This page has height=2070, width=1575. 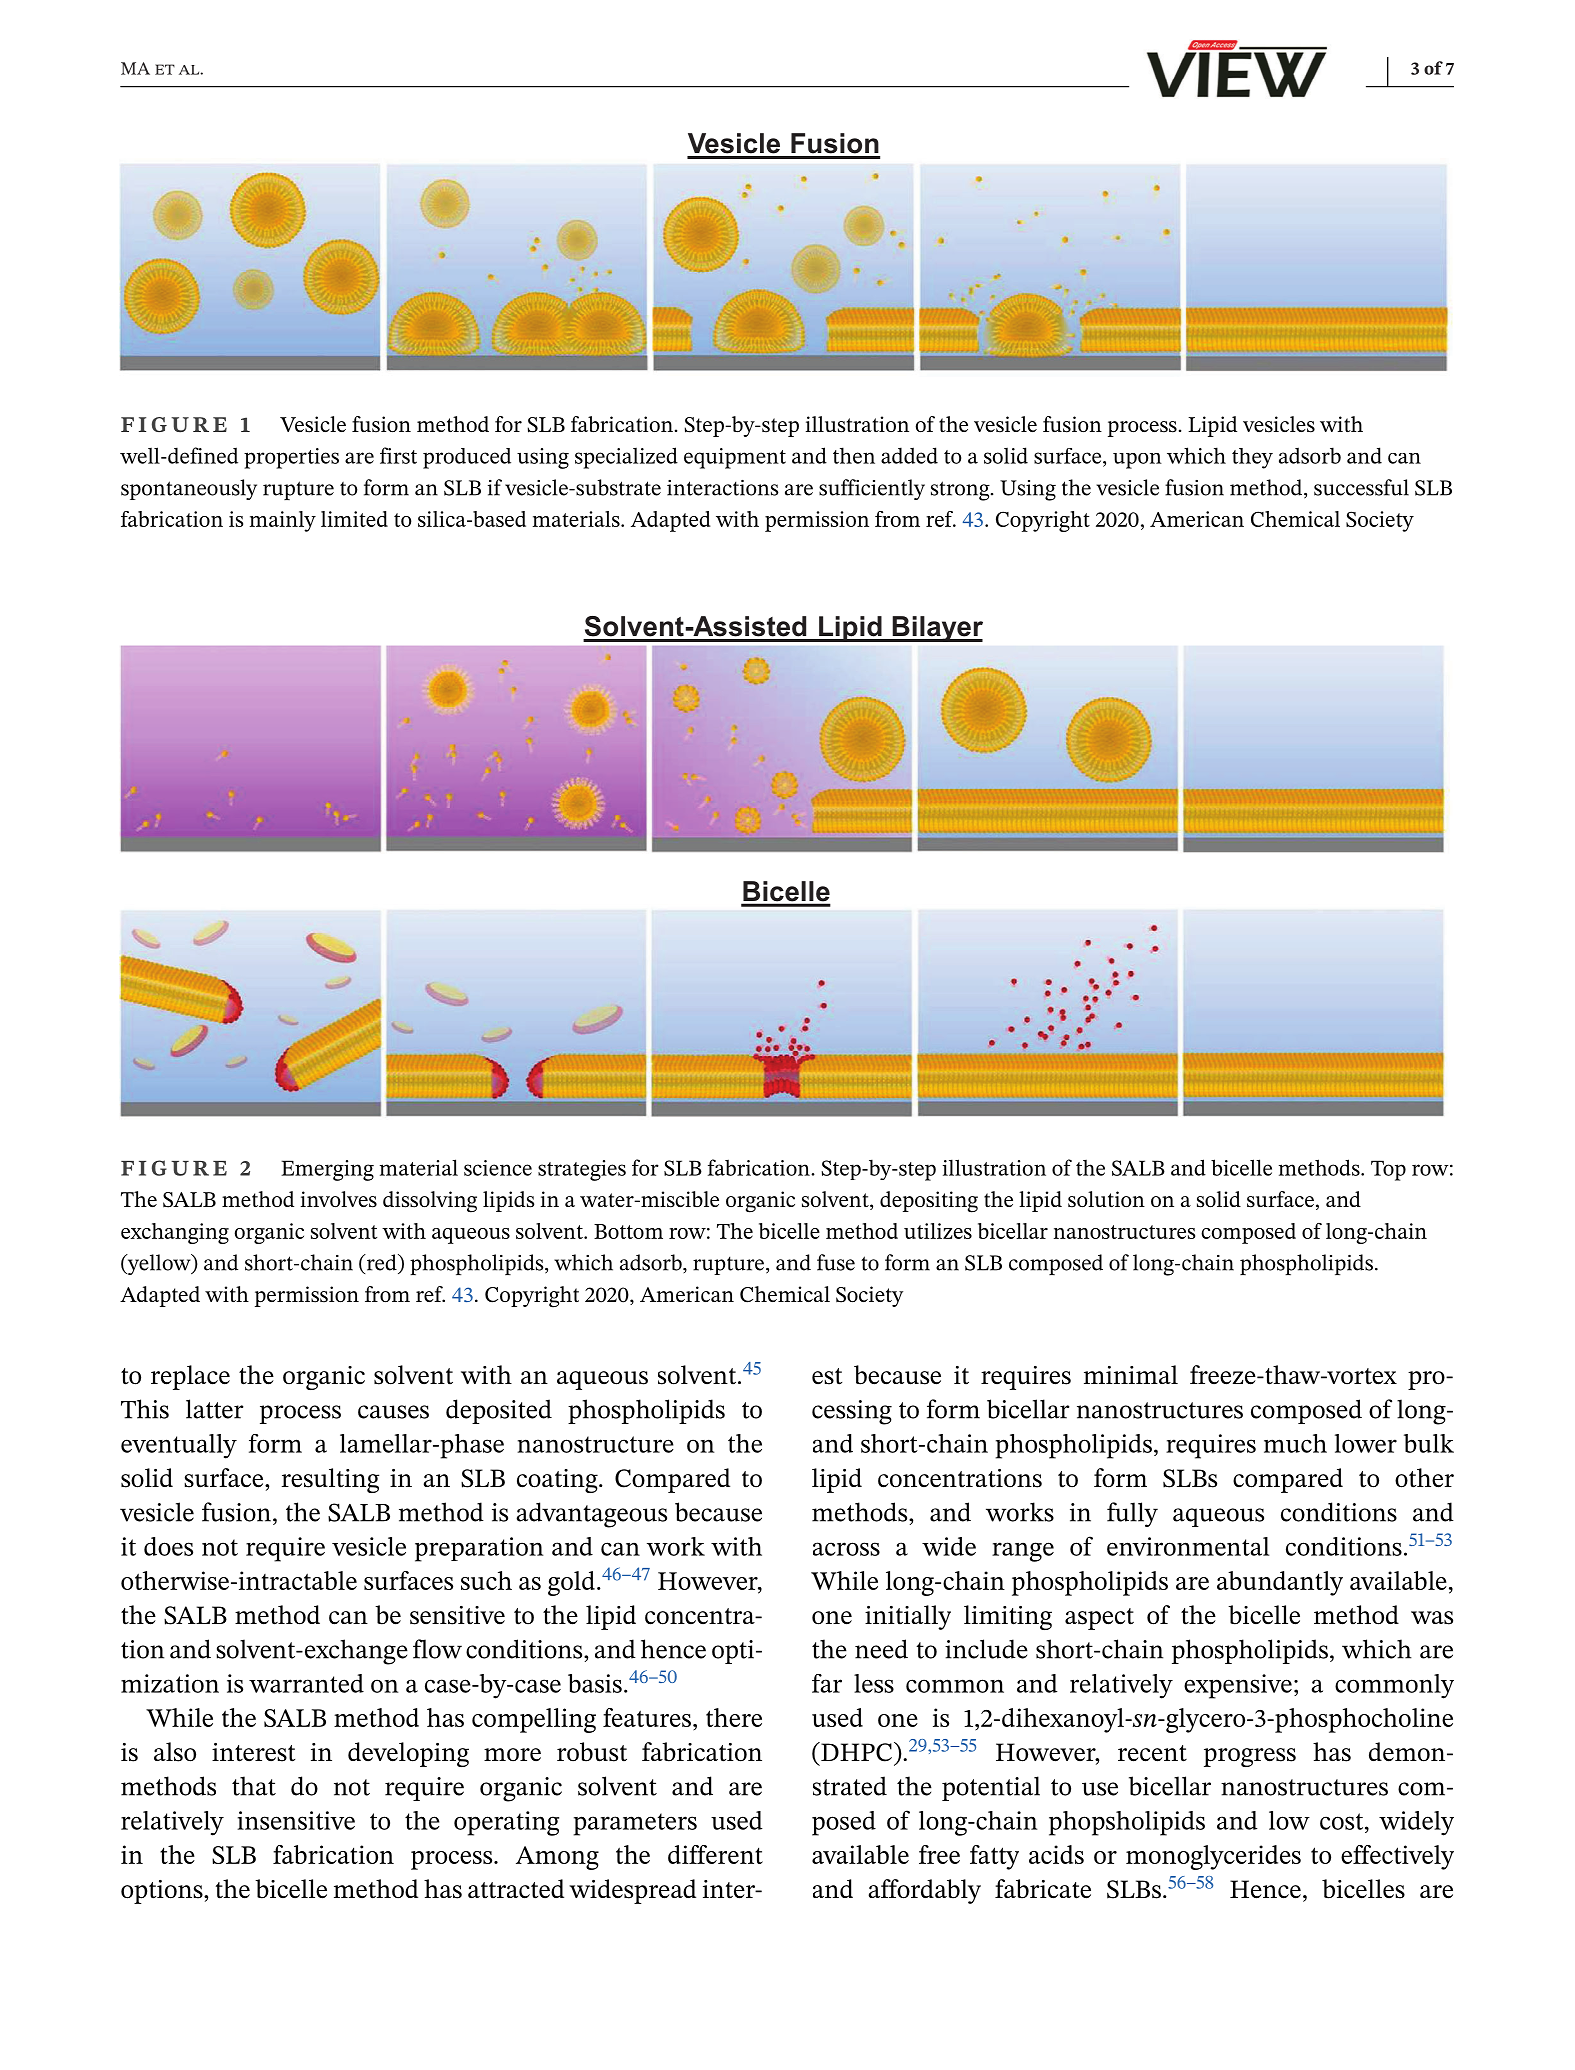 What do you see at coordinates (1252, 458) in the page?
I see `they` at bounding box center [1252, 458].
